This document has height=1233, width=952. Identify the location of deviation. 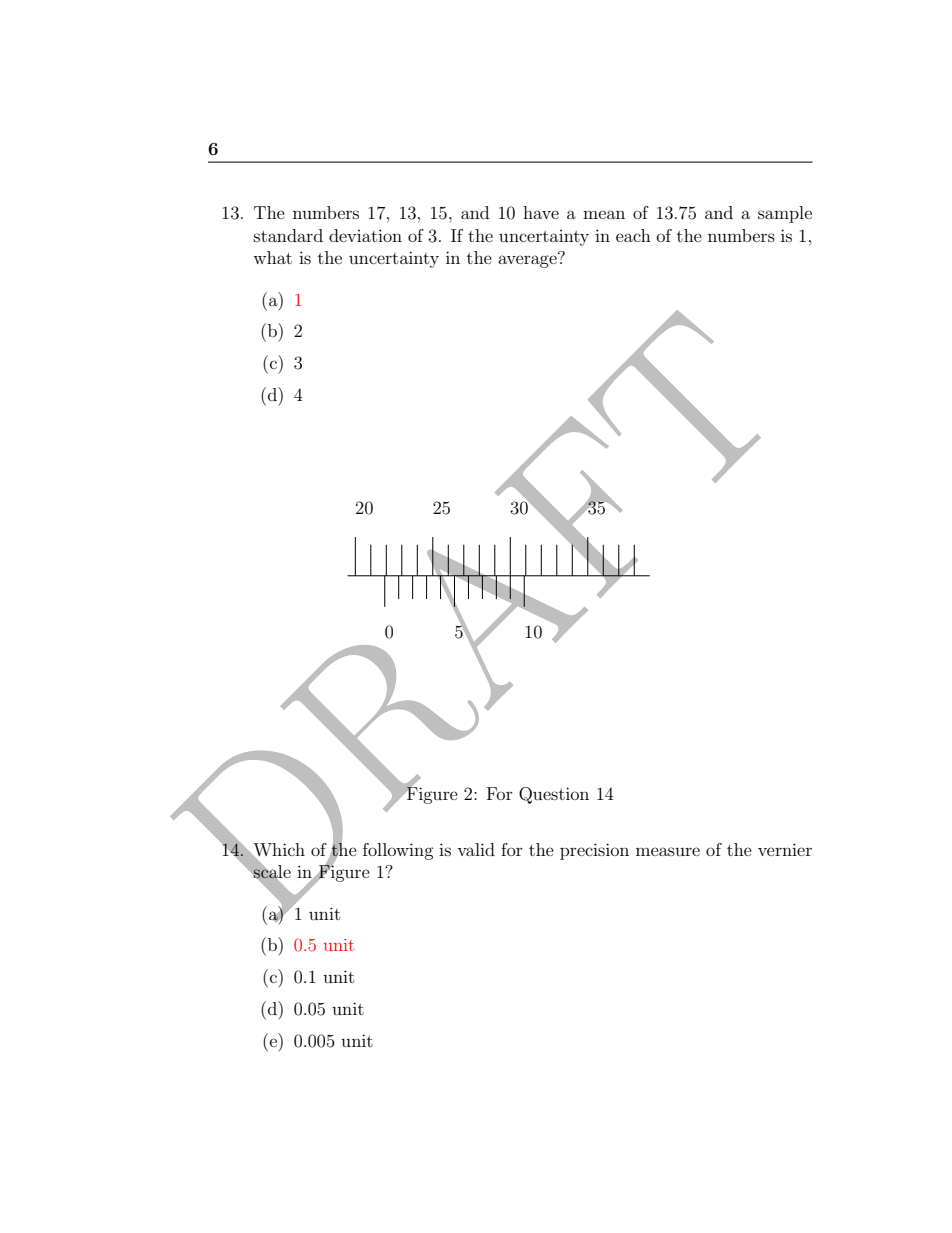
(365, 235).
